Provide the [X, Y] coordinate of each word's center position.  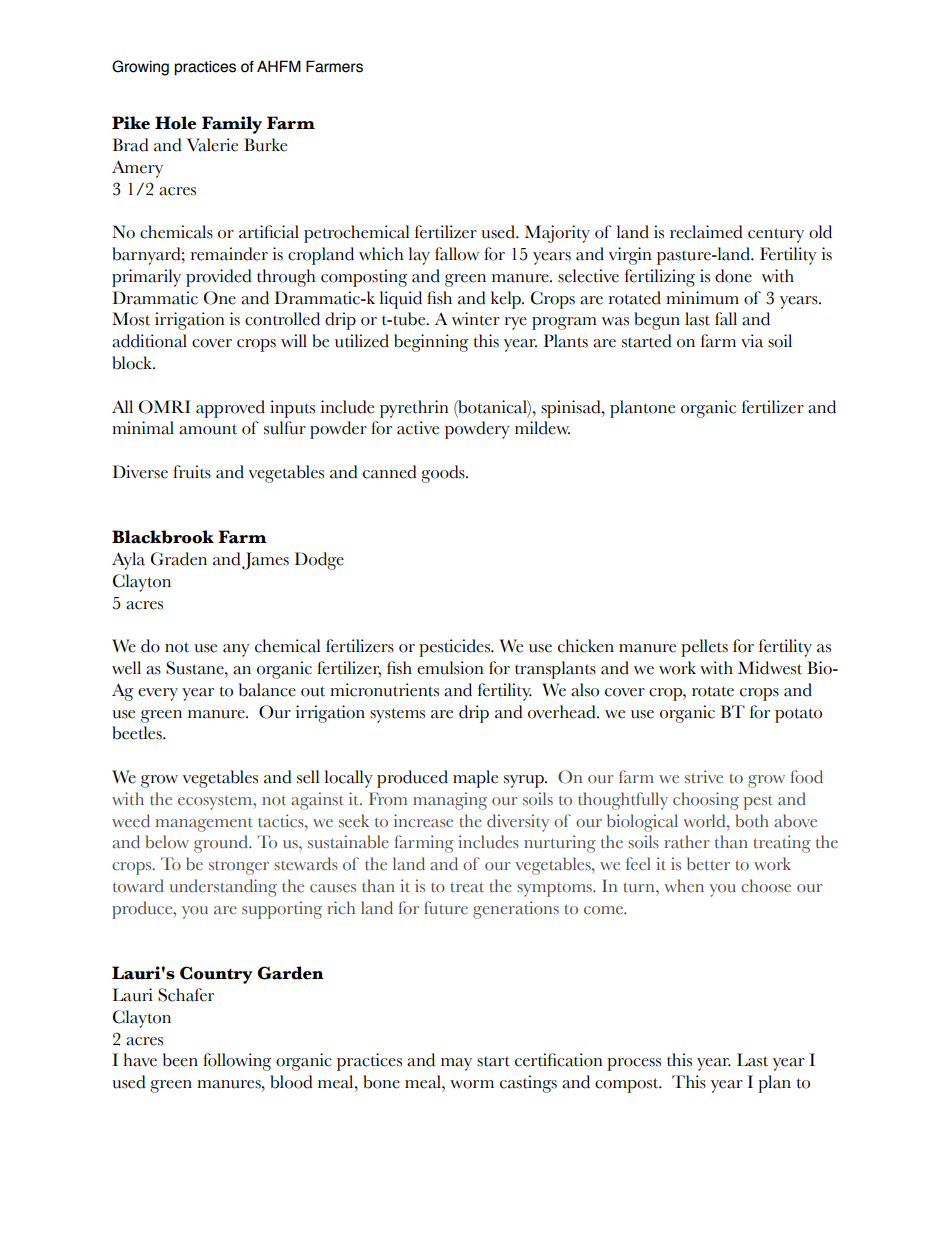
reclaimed [706, 232]
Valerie [212, 145]
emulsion [450, 668]
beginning [431, 343]
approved [230, 409]
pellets [704, 648]
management [204, 825]
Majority [557, 234]
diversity [518, 823]
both [752, 821]
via [752, 341]
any [236, 650]
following [237, 1062]
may [456, 1064]
